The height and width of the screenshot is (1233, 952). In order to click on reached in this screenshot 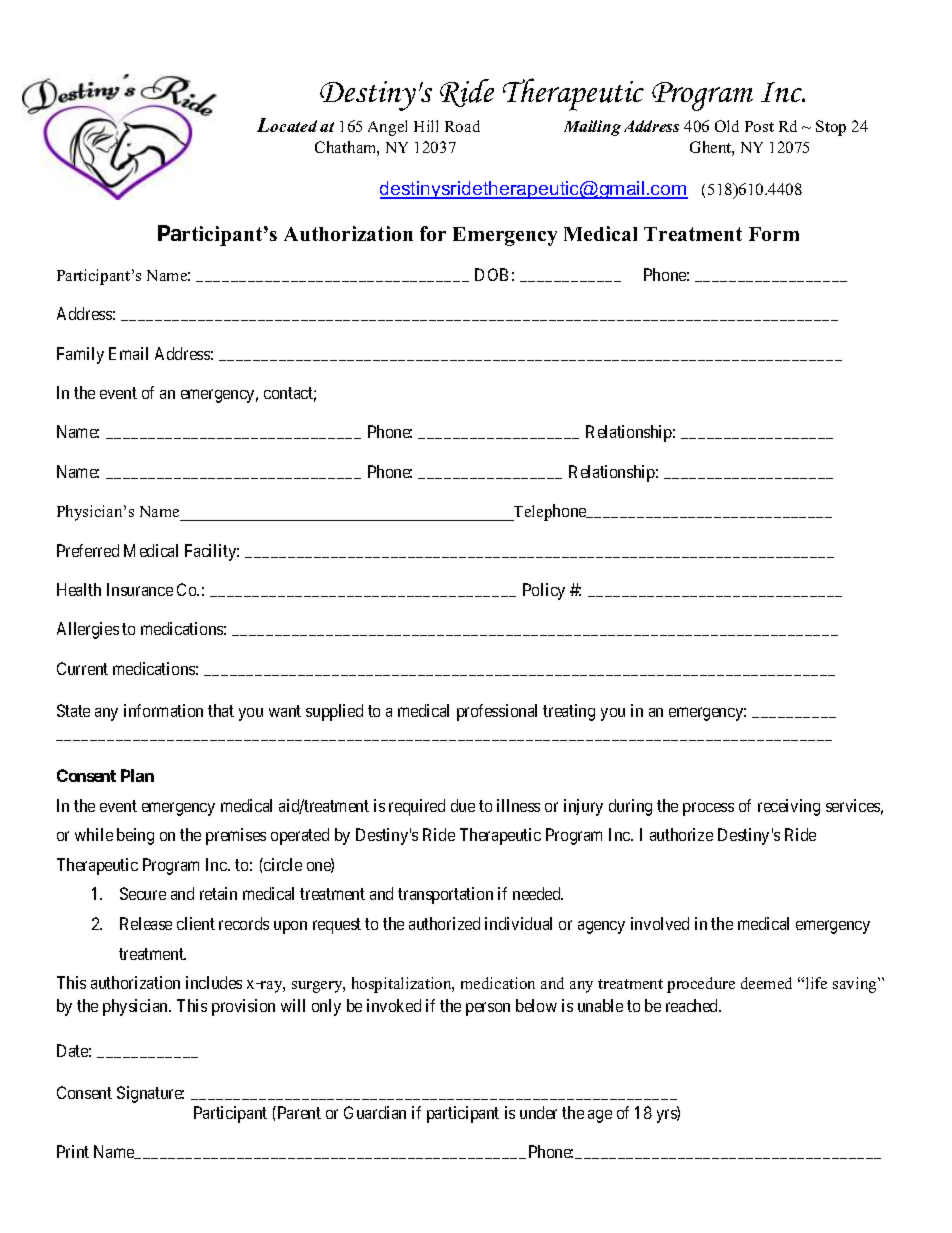, I will do `click(693, 1005)`.
